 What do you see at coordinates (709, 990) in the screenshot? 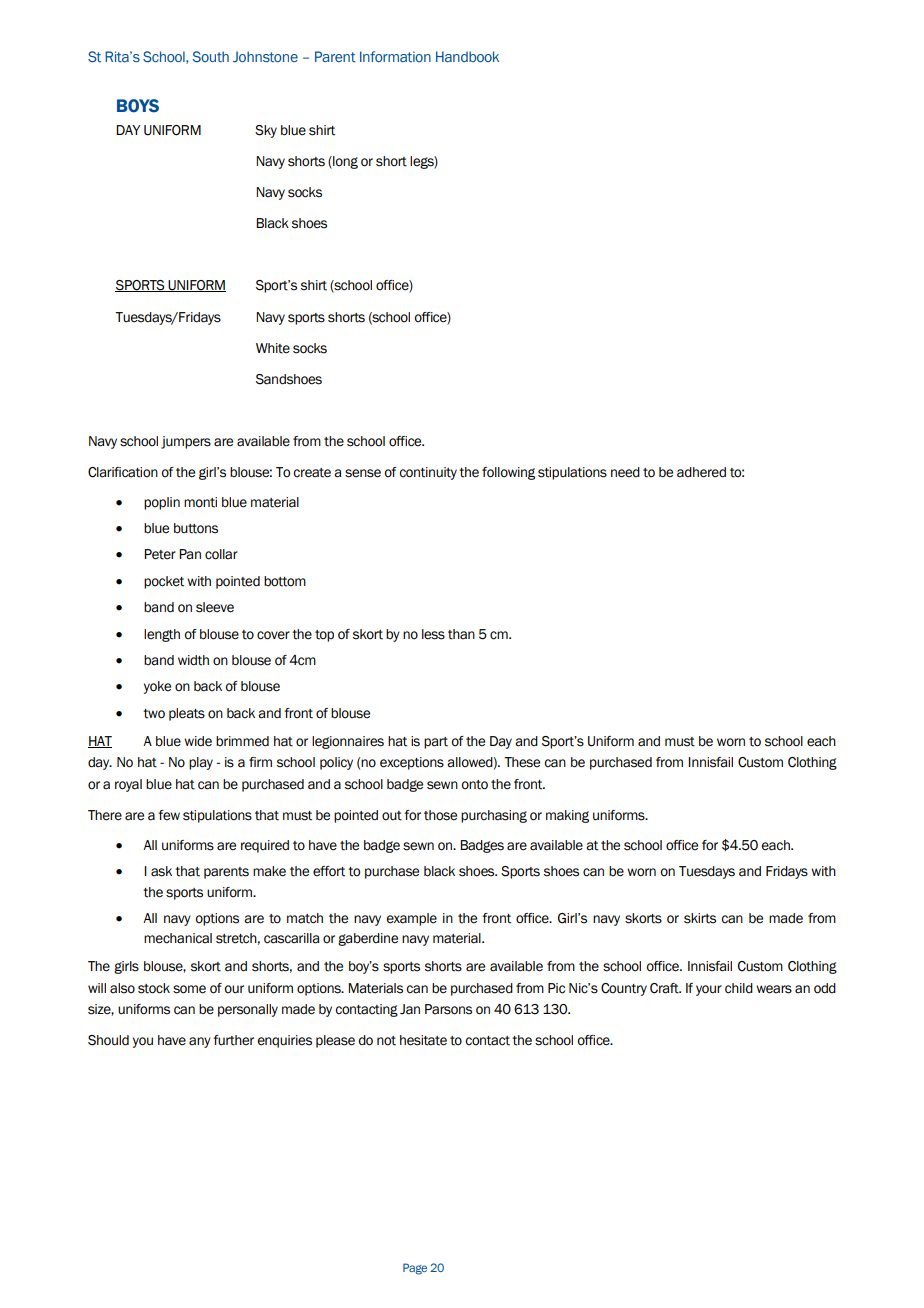
I see `your` at bounding box center [709, 990].
